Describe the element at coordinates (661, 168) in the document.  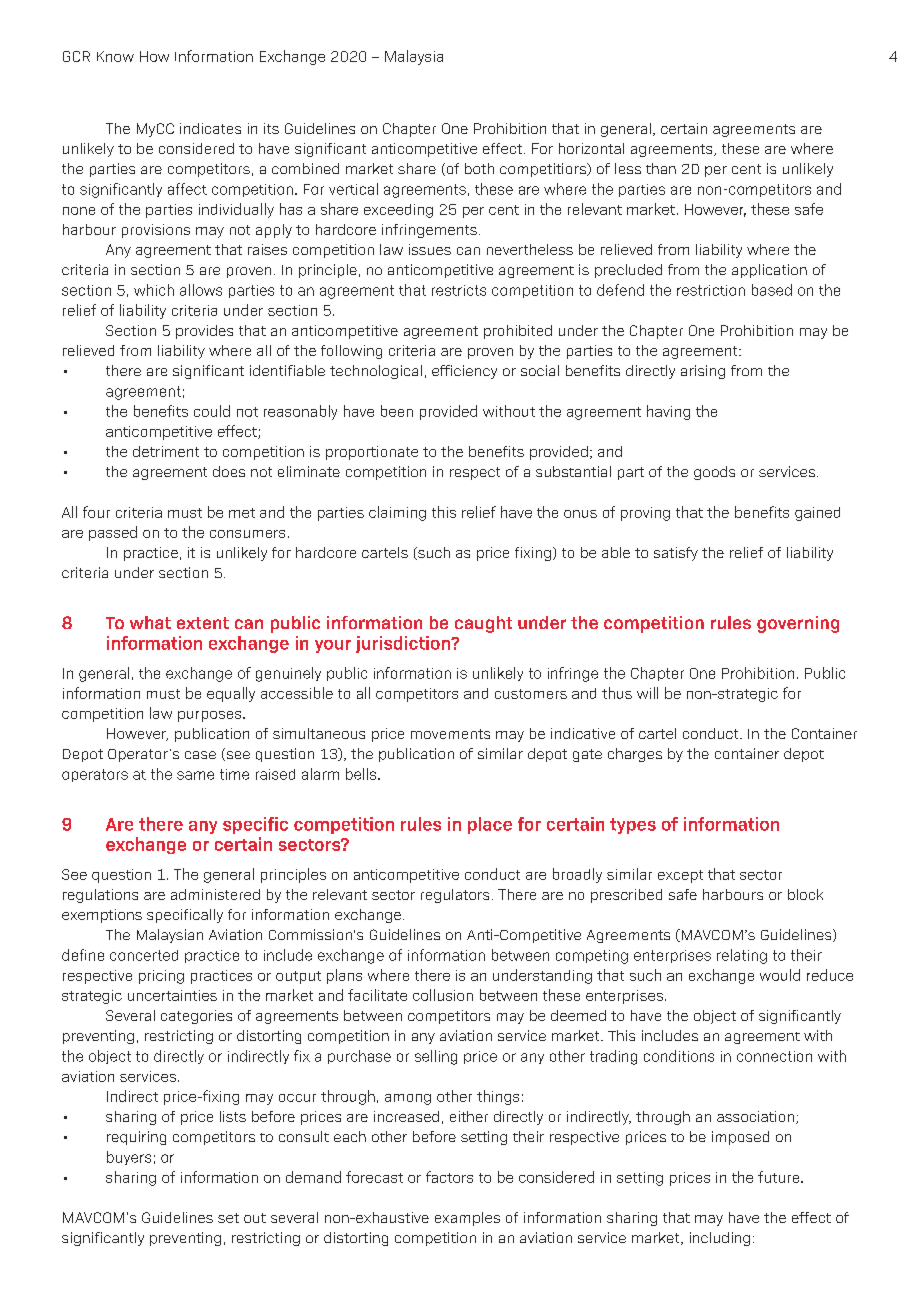
I see `than` at that location.
